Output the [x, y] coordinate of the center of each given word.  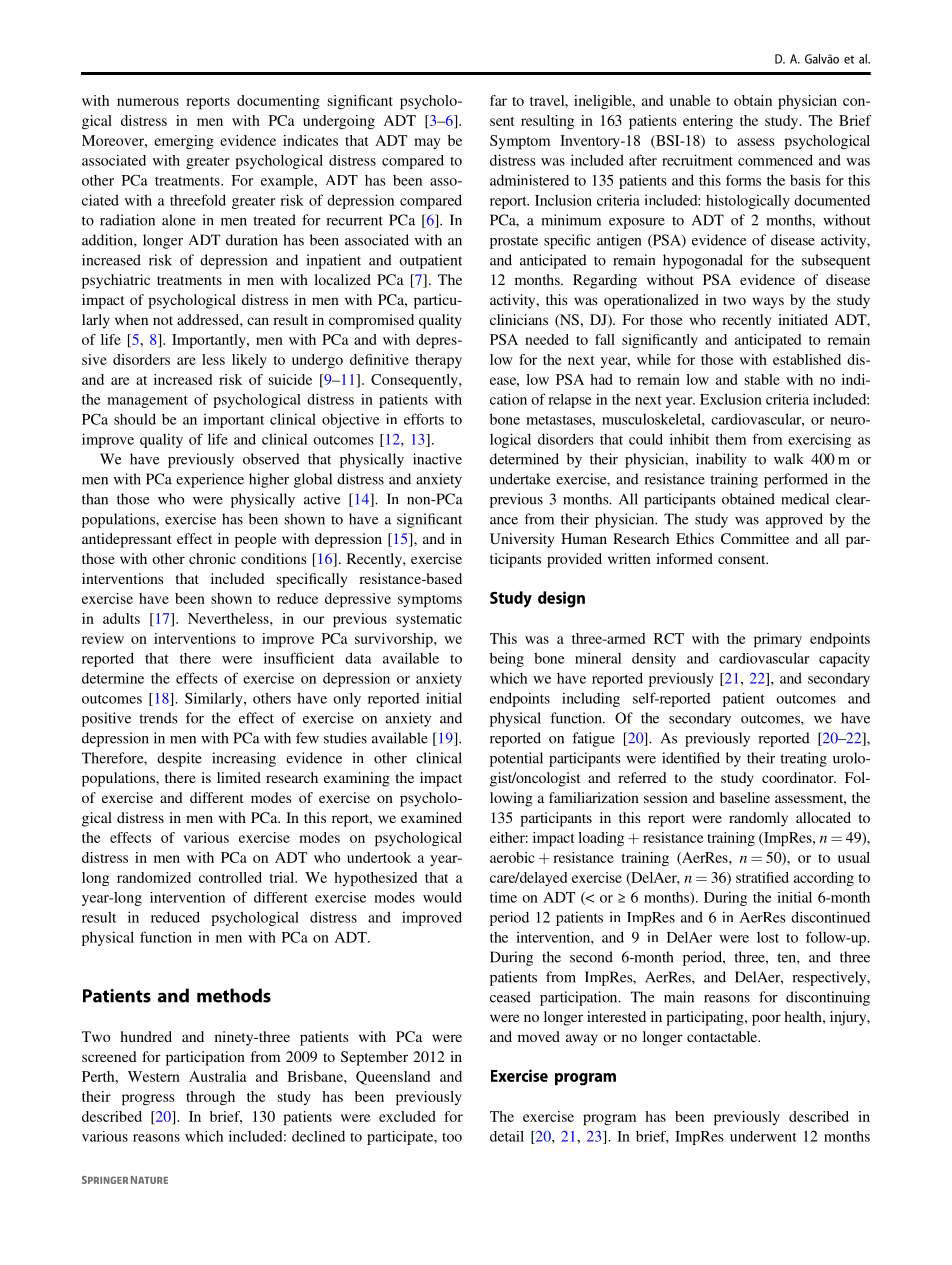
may [427, 143]
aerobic [512, 857]
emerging [184, 142]
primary [778, 640]
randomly [758, 819]
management [147, 401]
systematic [429, 620]
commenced [775, 160]
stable [762, 379]
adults [121, 618]
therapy [438, 361]
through [210, 1098]
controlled [230, 877]
